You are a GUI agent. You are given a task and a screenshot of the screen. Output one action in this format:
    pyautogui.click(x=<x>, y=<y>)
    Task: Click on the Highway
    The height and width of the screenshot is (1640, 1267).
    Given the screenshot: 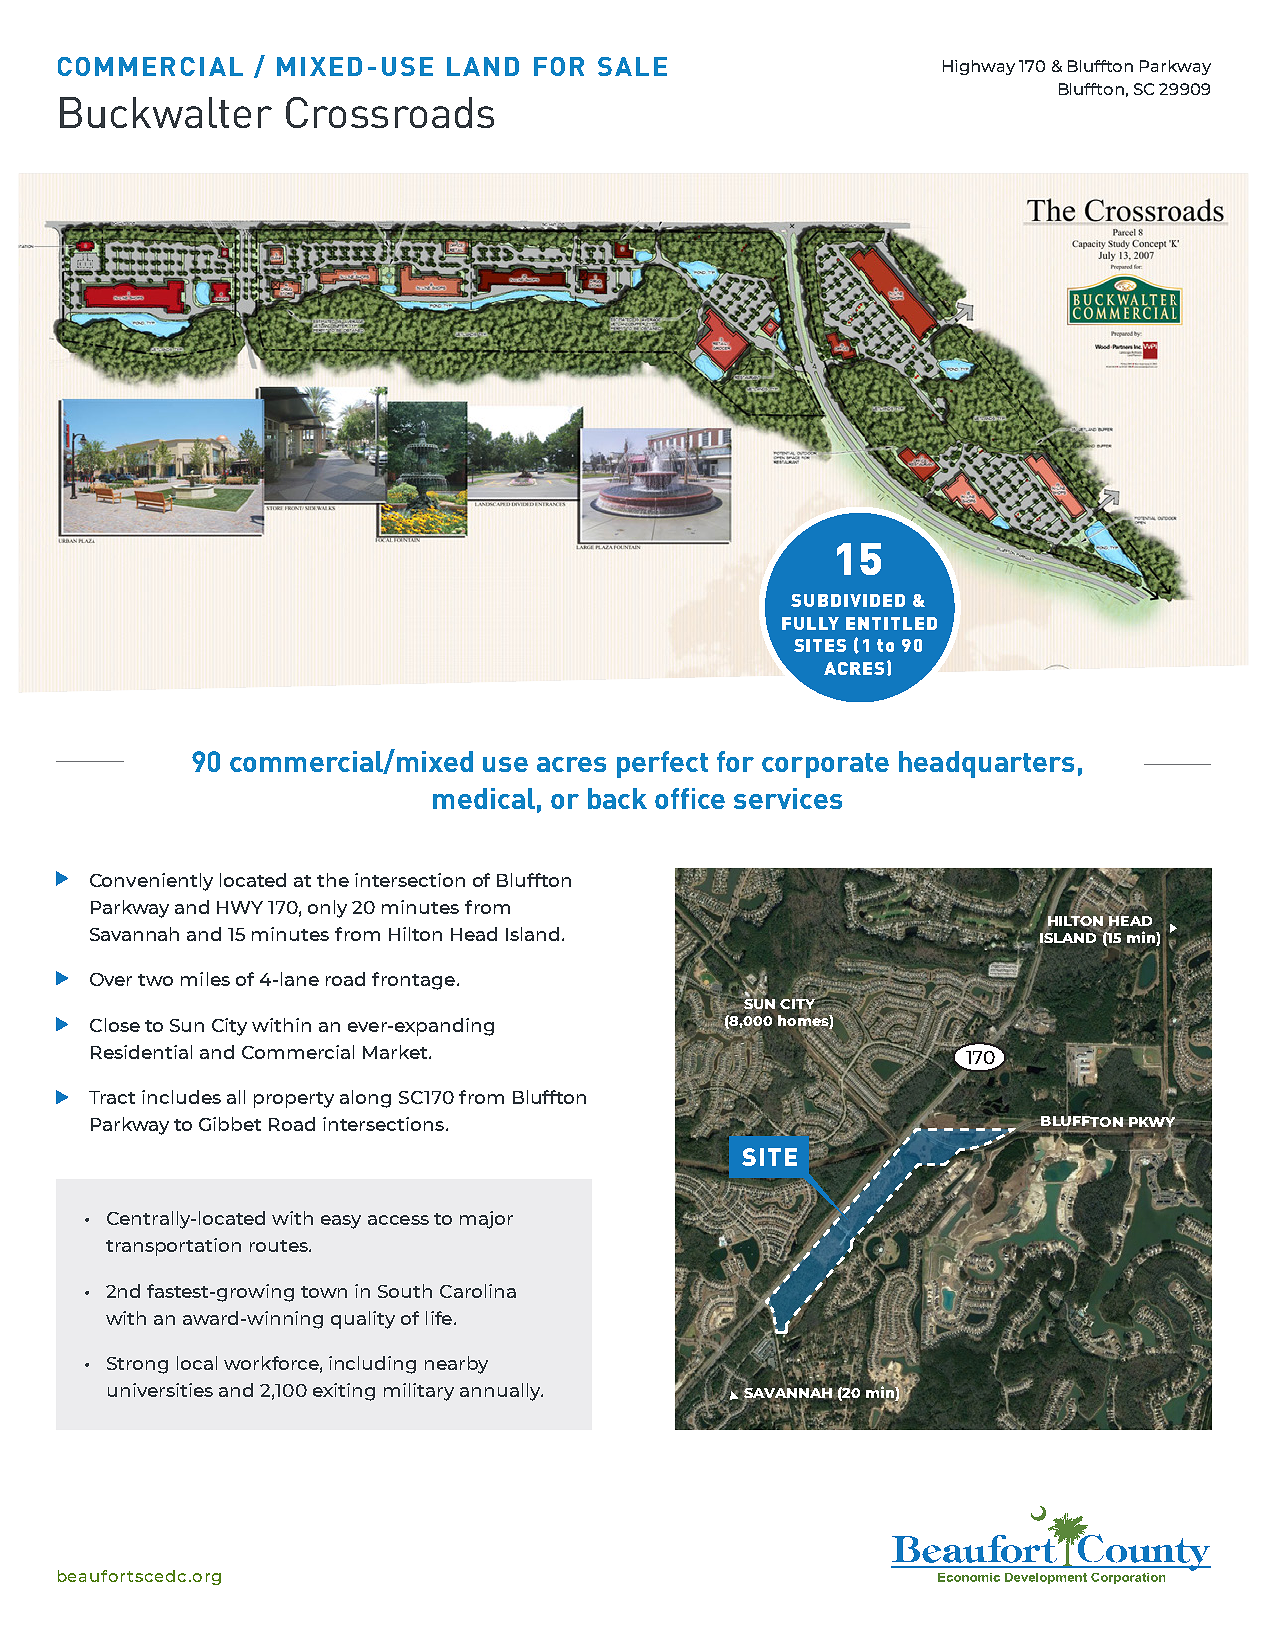 What is the action you would take?
    pyautogui.click(x=979, y=67)
